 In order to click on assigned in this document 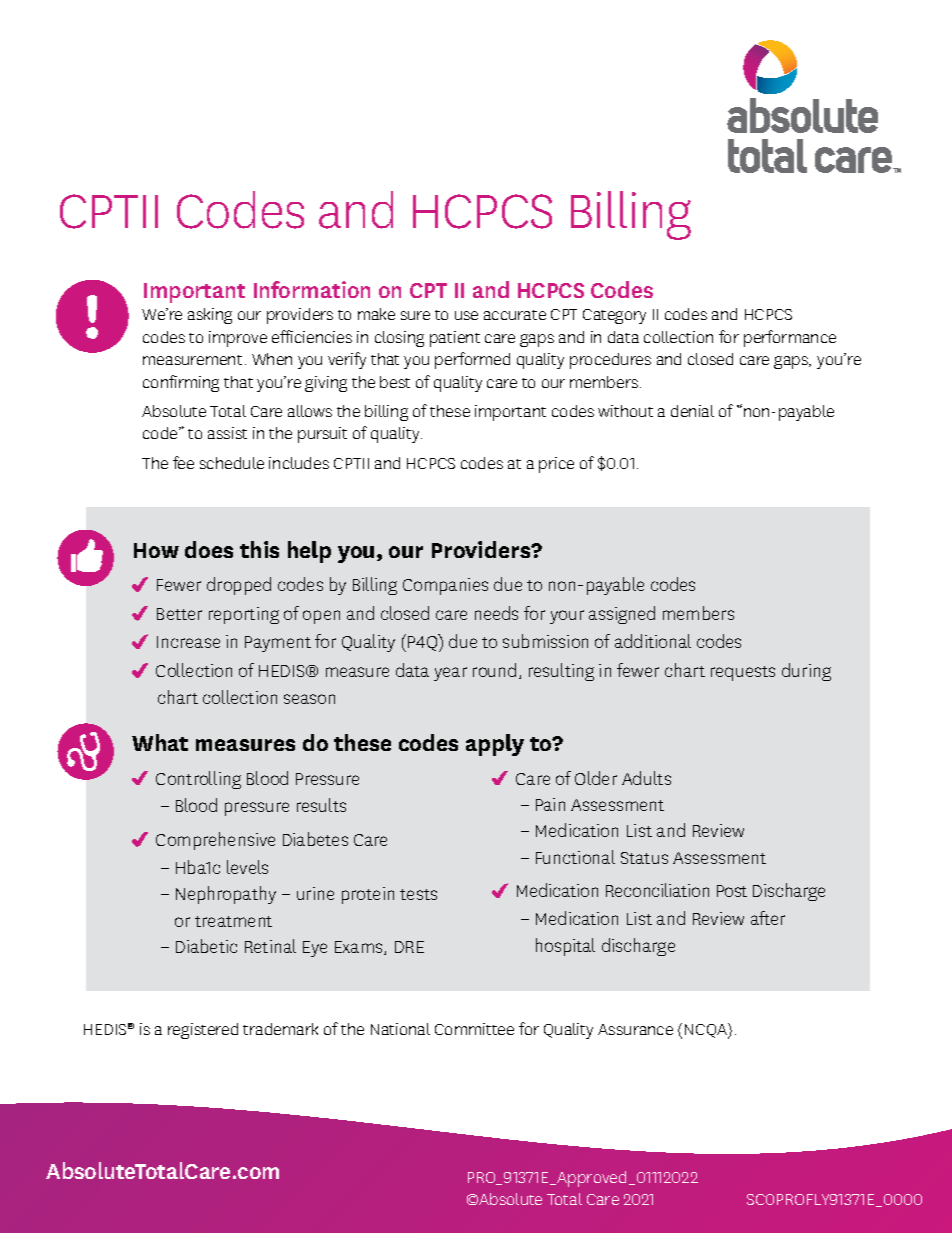, I will do `click(622, 615)`.
